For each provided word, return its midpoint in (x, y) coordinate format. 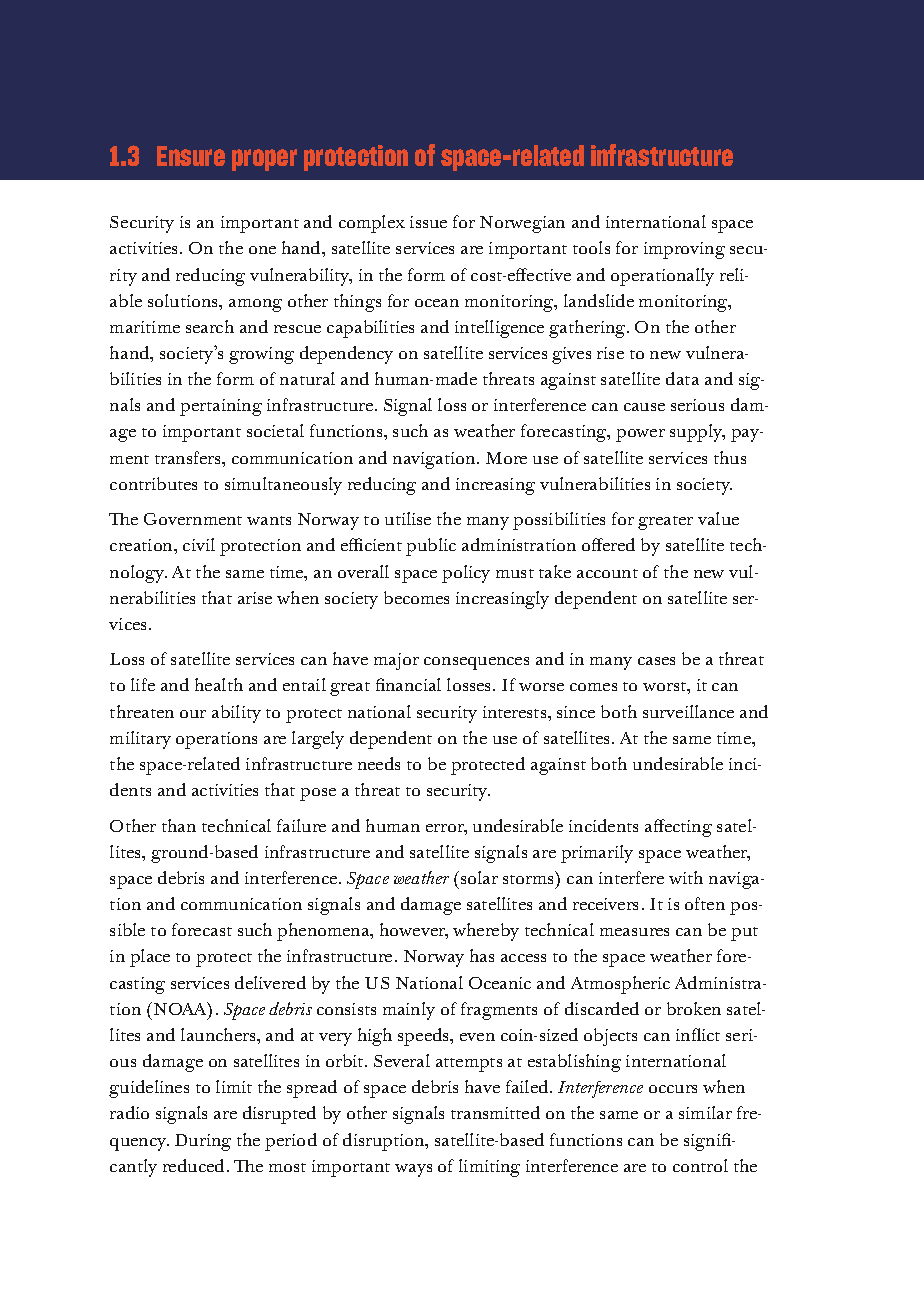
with (686, 877)
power (640, 435)
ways (413, 1170)
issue (428, 222)
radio (129, 1112)
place (150, 958)
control (700, 1165)
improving (684, 250)
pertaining (221, 407)
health (219, 684)
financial (408, 684)
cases (656, 661)
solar (479, 877)
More (506, 458)
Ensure (191, 156)
